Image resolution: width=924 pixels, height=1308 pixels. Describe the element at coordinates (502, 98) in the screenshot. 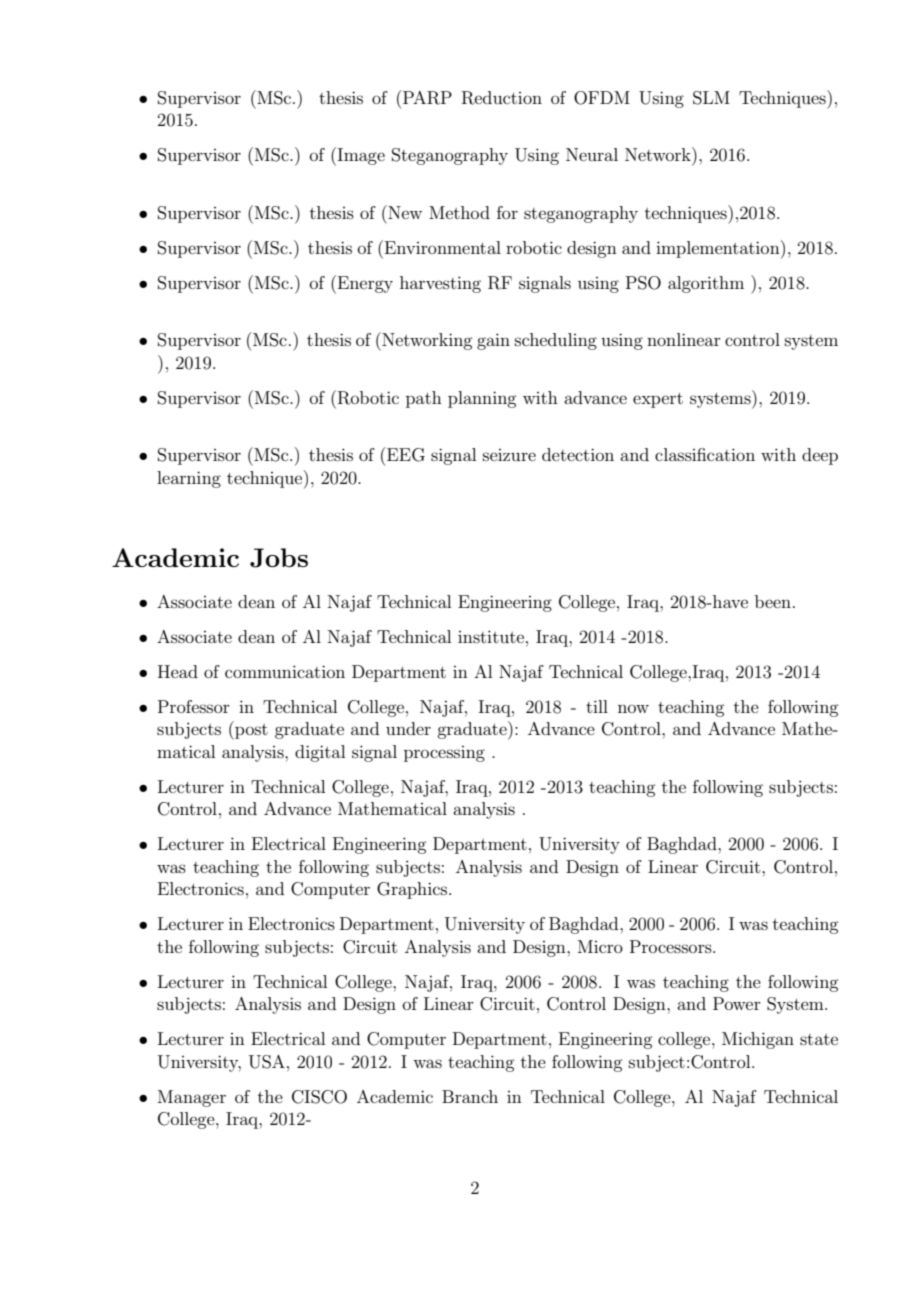

I see `Reduction` at that location.
